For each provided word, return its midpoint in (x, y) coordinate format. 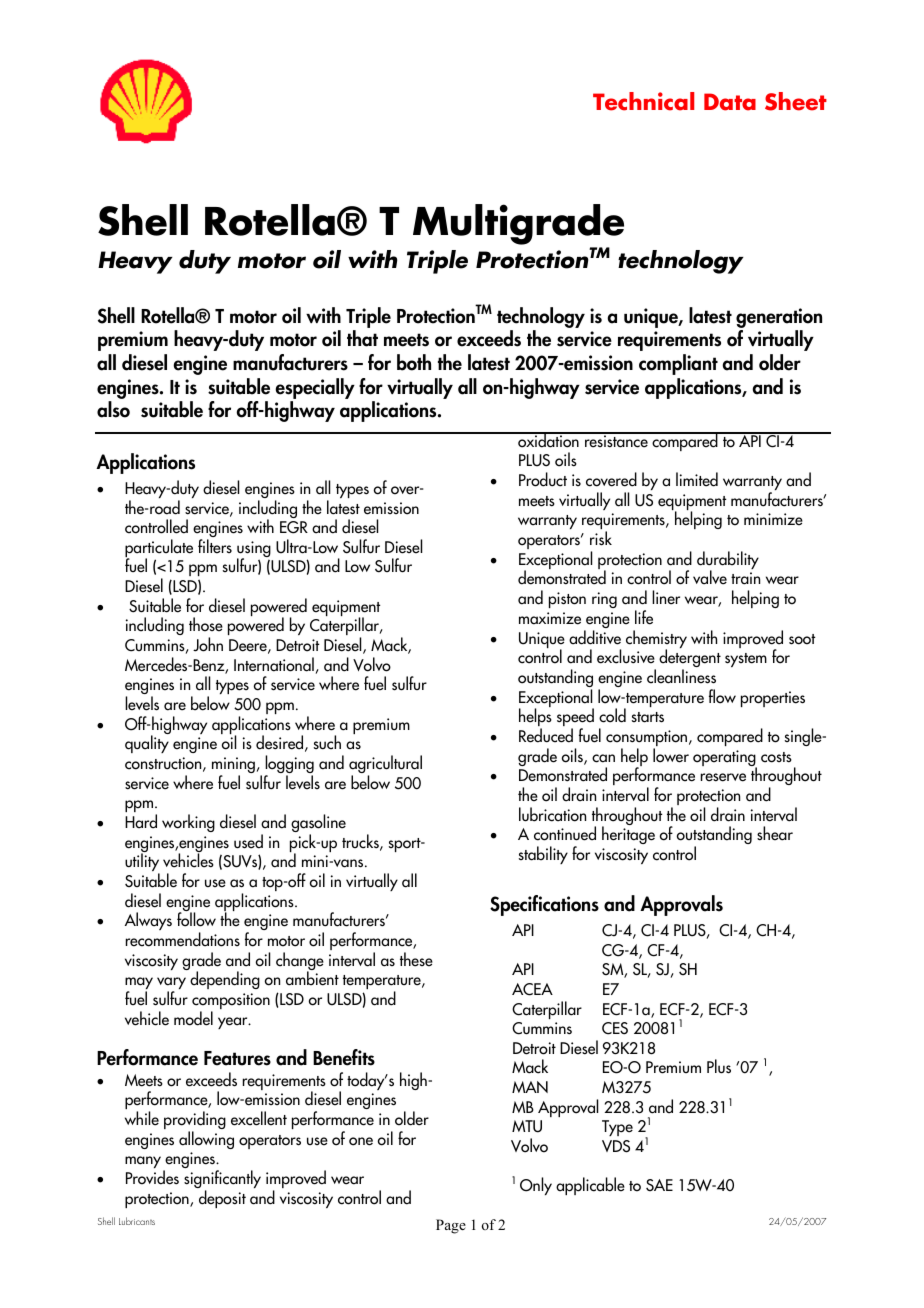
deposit (222, 1199)
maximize (550, 618)
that (362, 338)
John (208, 644)
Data (730, 102)
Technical (643, 101)
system (746, 660)
